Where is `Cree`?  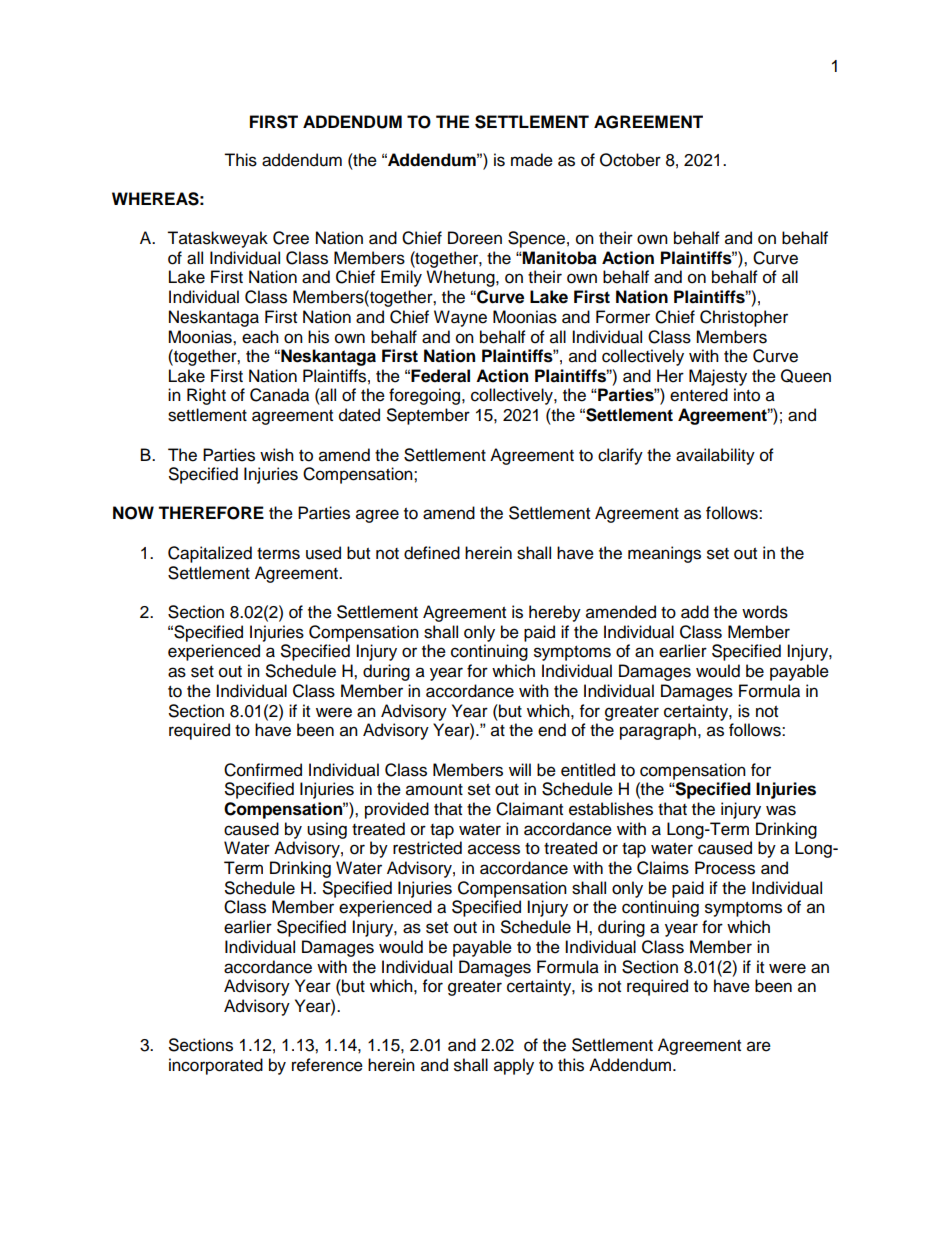 Cree is located at coordinates (291, 238).
